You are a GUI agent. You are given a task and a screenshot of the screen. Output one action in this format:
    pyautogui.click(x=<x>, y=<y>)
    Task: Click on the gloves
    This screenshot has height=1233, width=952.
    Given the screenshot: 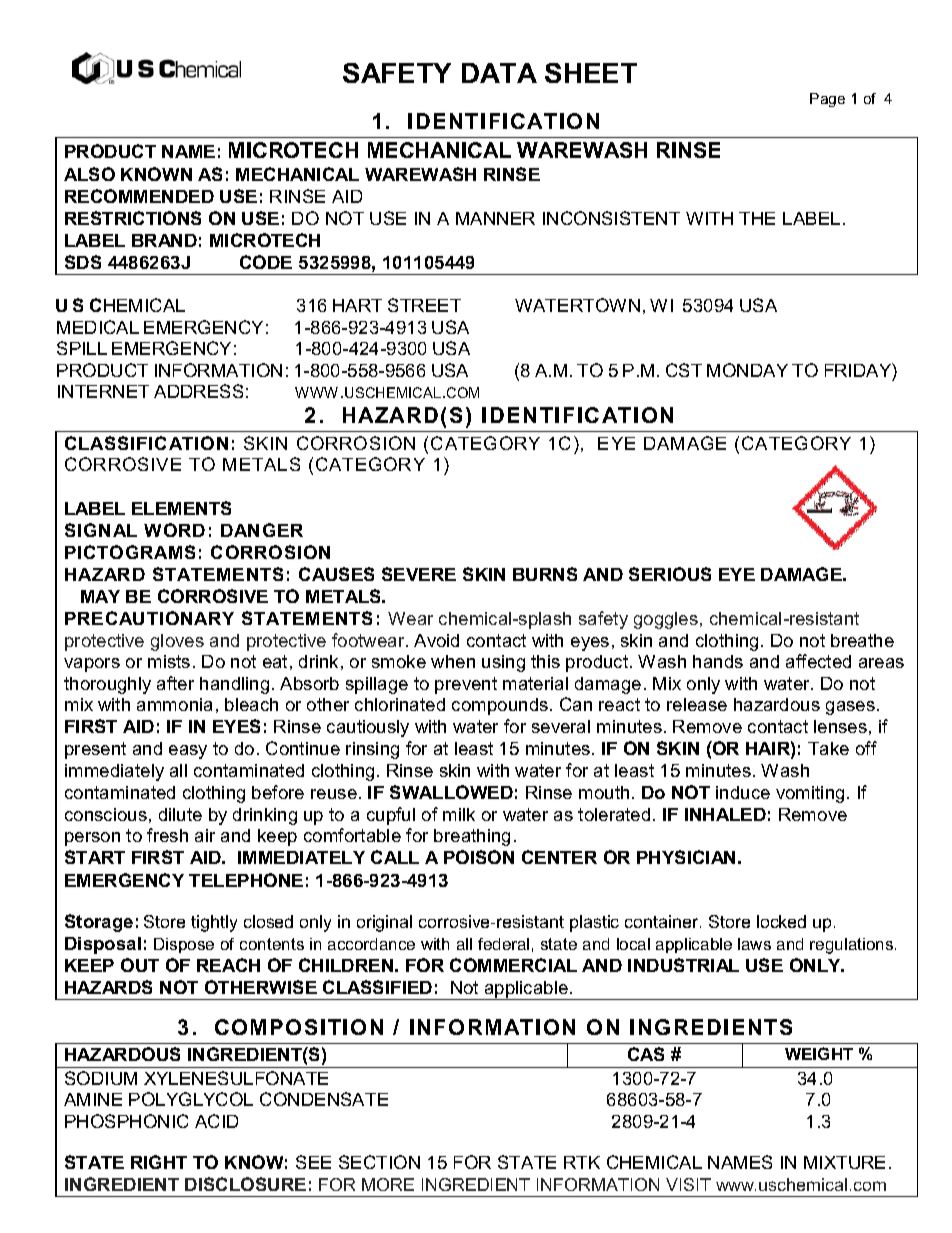 What is the action you would take?
    pyautogui.click(x=177, y=642)
